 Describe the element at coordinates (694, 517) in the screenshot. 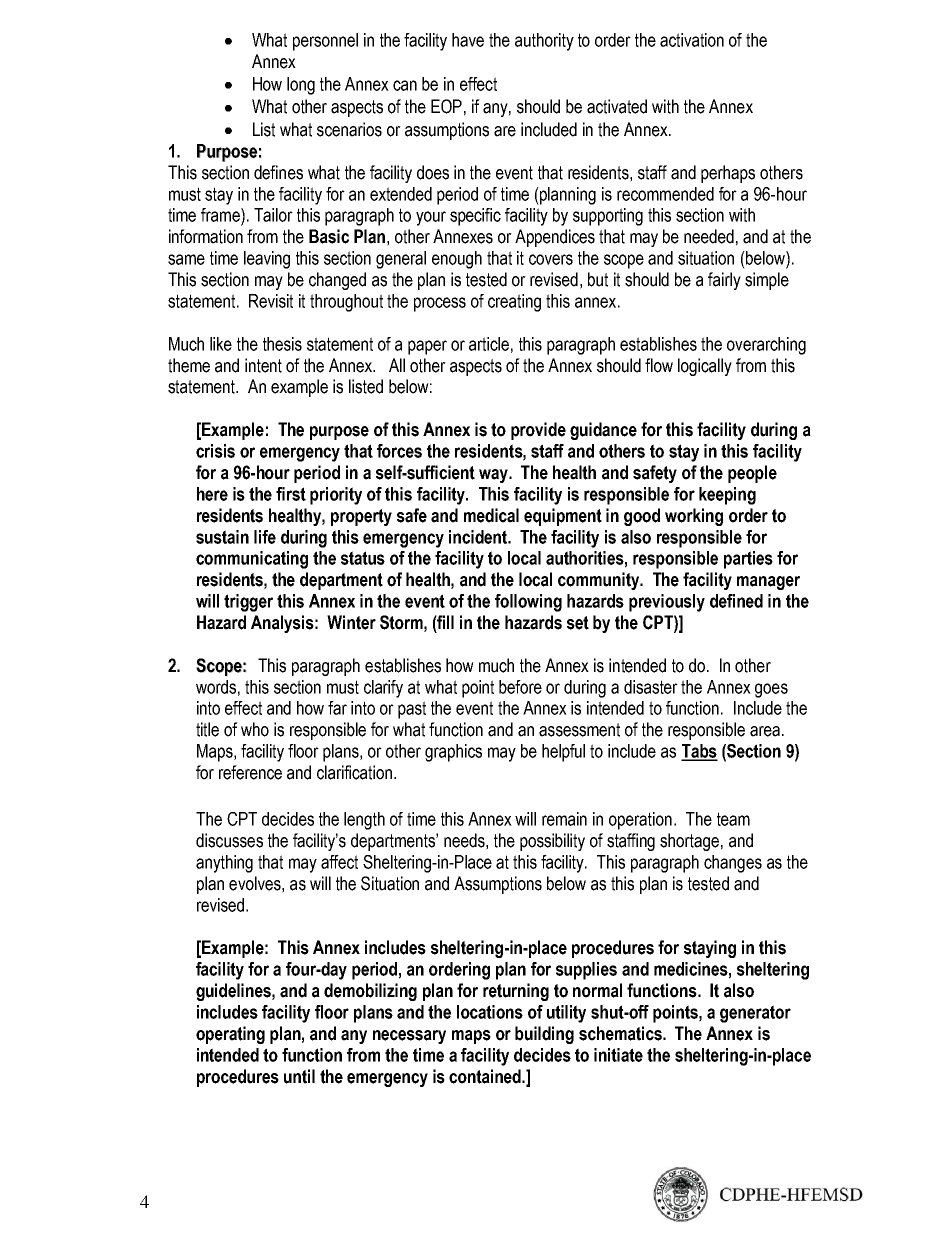

I see `working` at that location.
